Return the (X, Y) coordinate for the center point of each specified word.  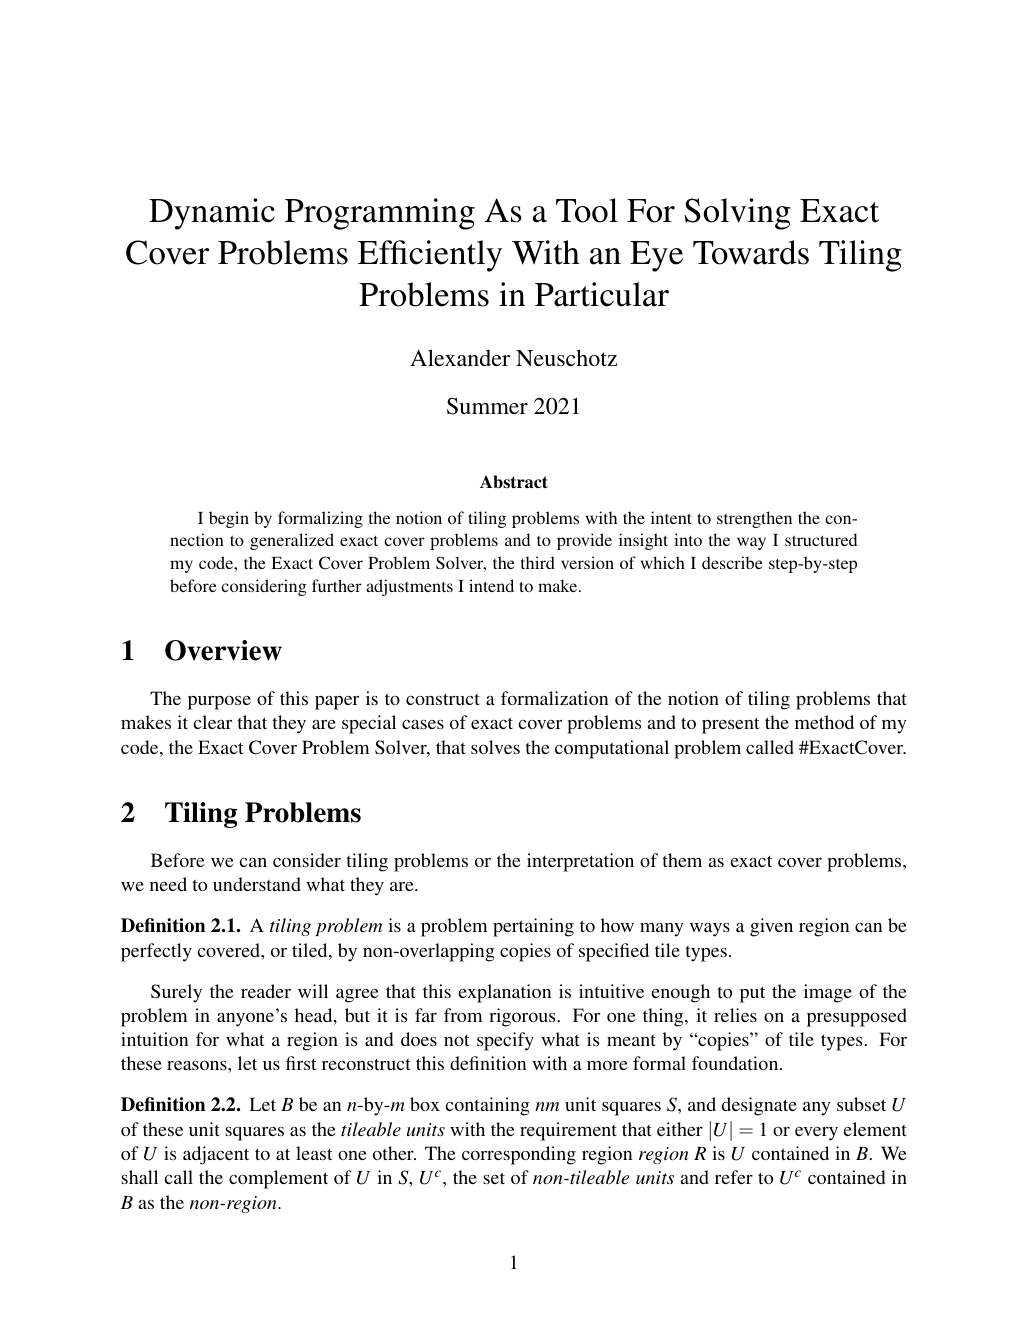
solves (495, 747)
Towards (751, 252)
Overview (223, 650)
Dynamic (212, 214)
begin (229, 519)
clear (212, 722)
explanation (504, 993)
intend (491, 585)
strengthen (754, 519)
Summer (487, 406)
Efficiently (430, 256)
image (828, 993)
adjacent (216, 1155)
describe (732, 562)
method (824, 722)
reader (266, 991)
